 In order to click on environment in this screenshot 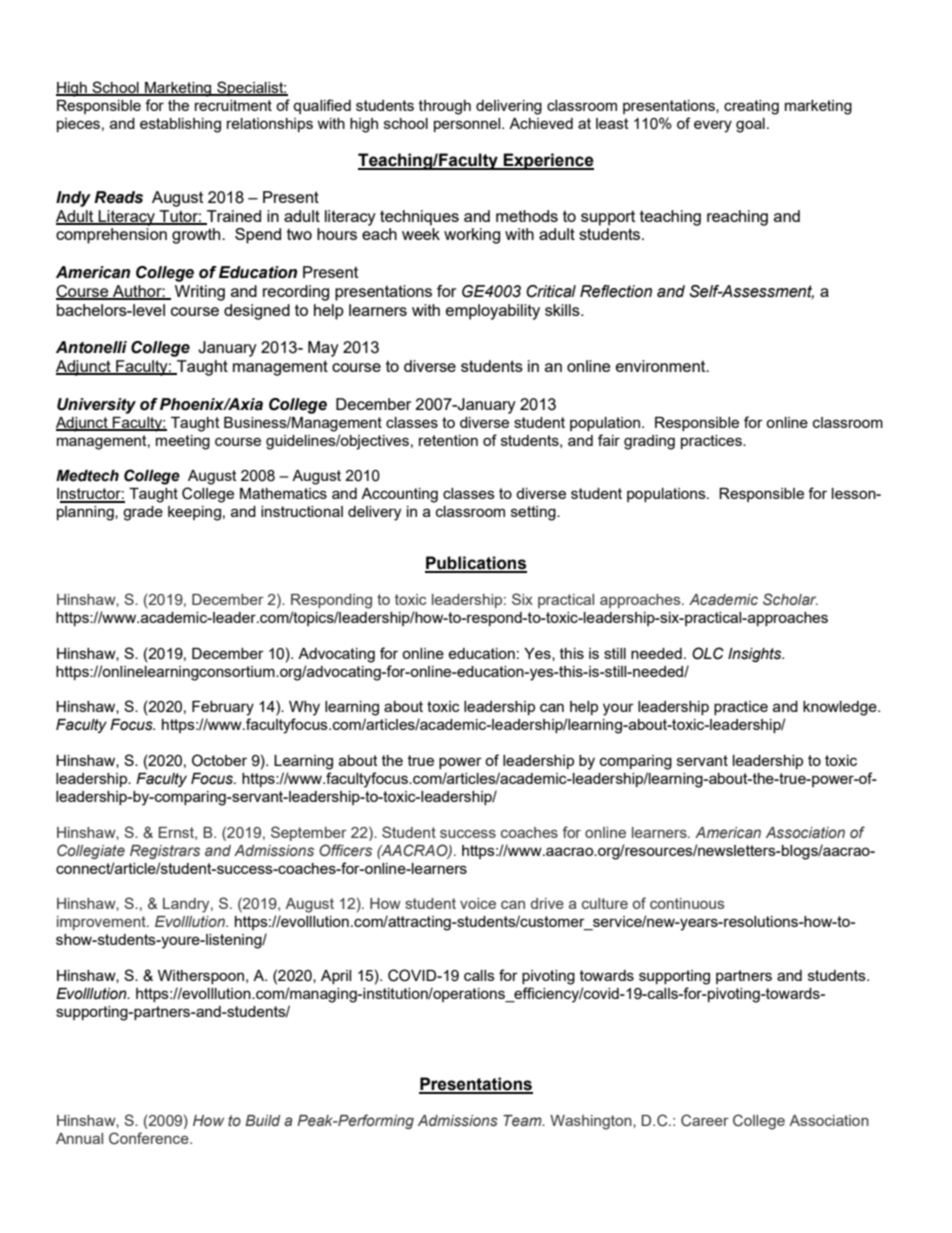, I will do `click(662, 366)`.
